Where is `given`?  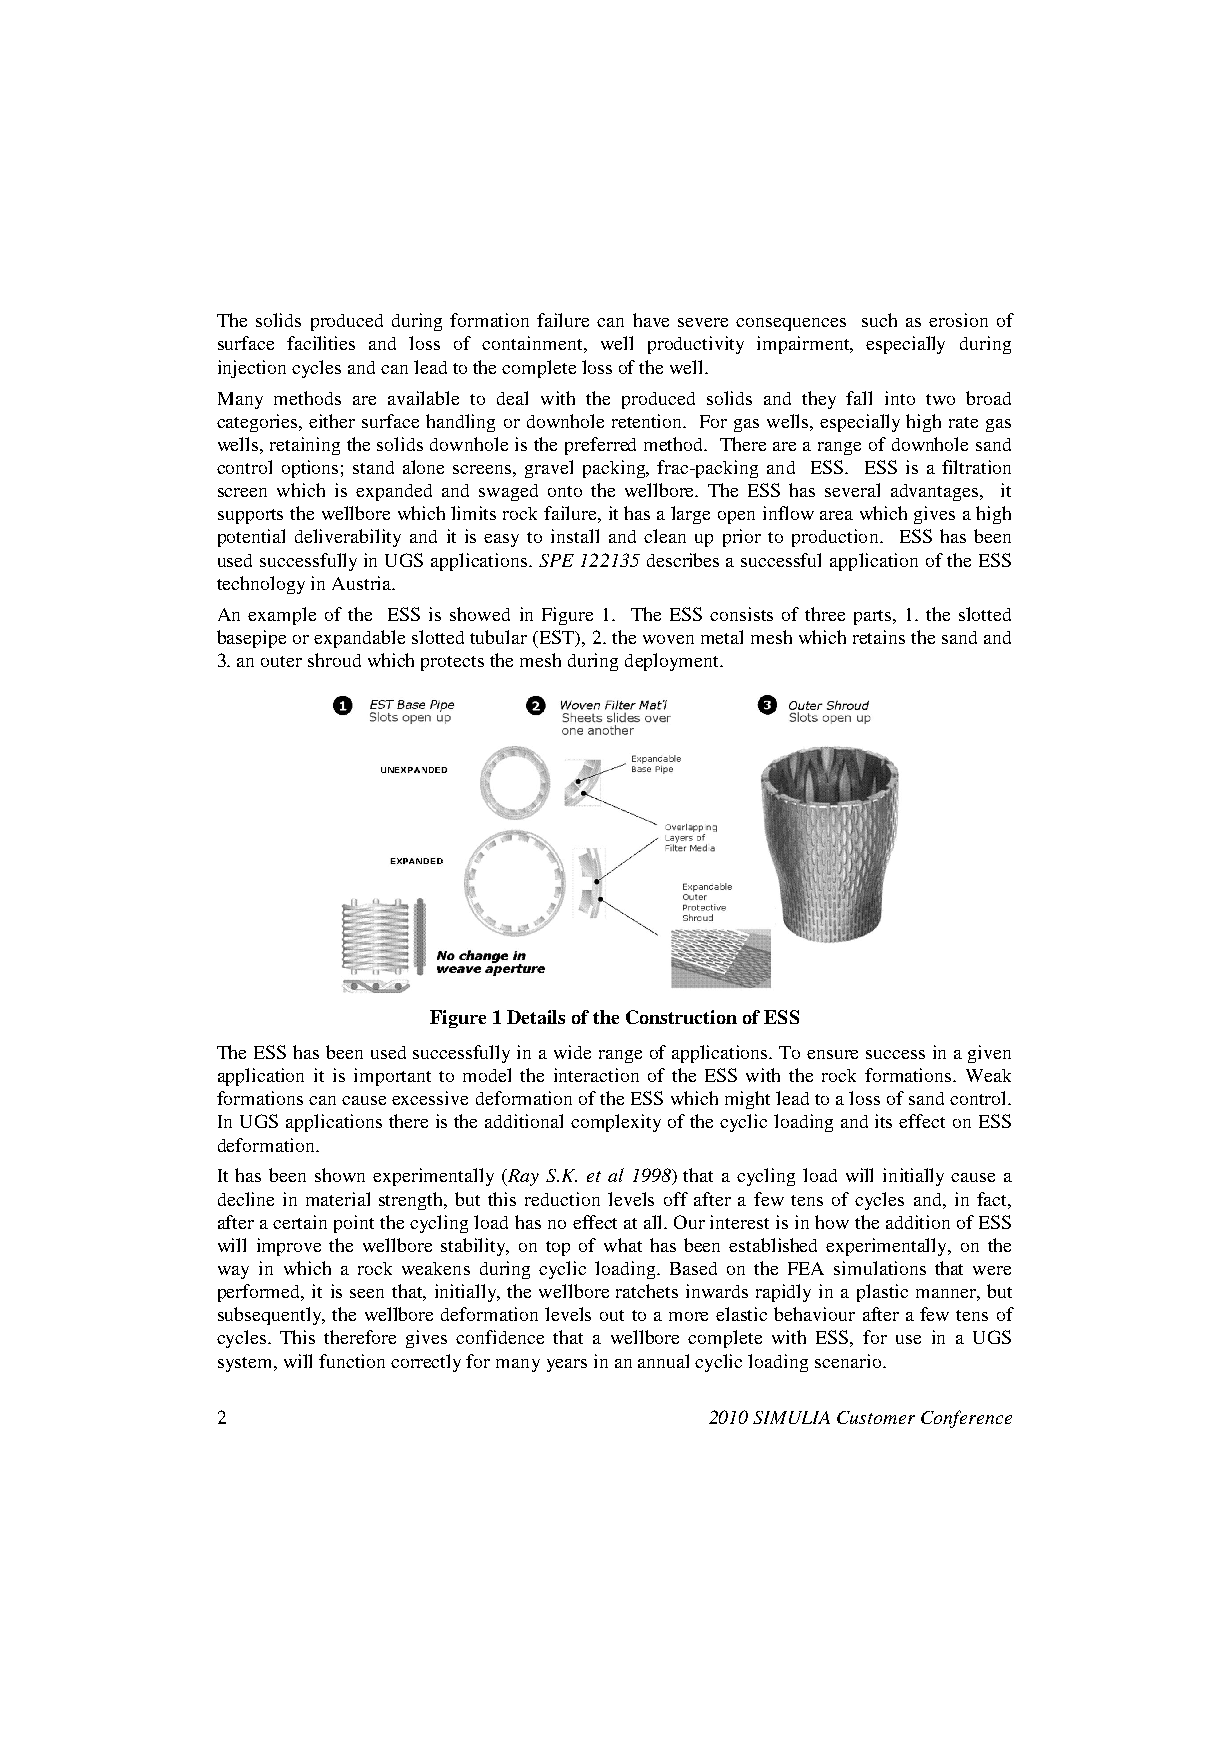 given is located at coordinates (989, 1054).
